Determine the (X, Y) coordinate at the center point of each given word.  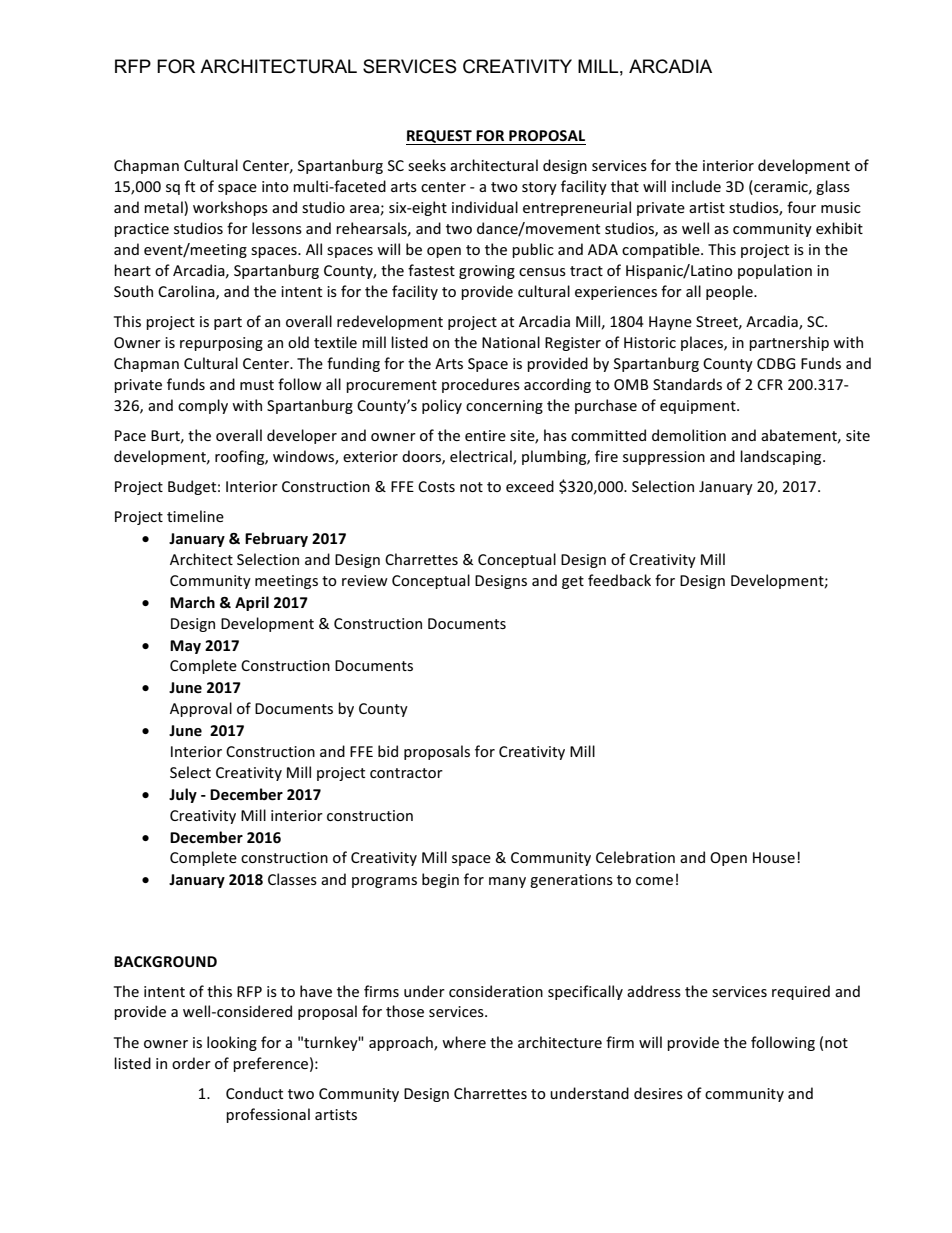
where (464, 1042)
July (183, 795)
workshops (230, 208)
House (774, 857)
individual (485, 207)
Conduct (254, 1093)
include (696, 186)
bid (388, 751)
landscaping (782, 457)
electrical (482, 457)
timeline (195, 516)
